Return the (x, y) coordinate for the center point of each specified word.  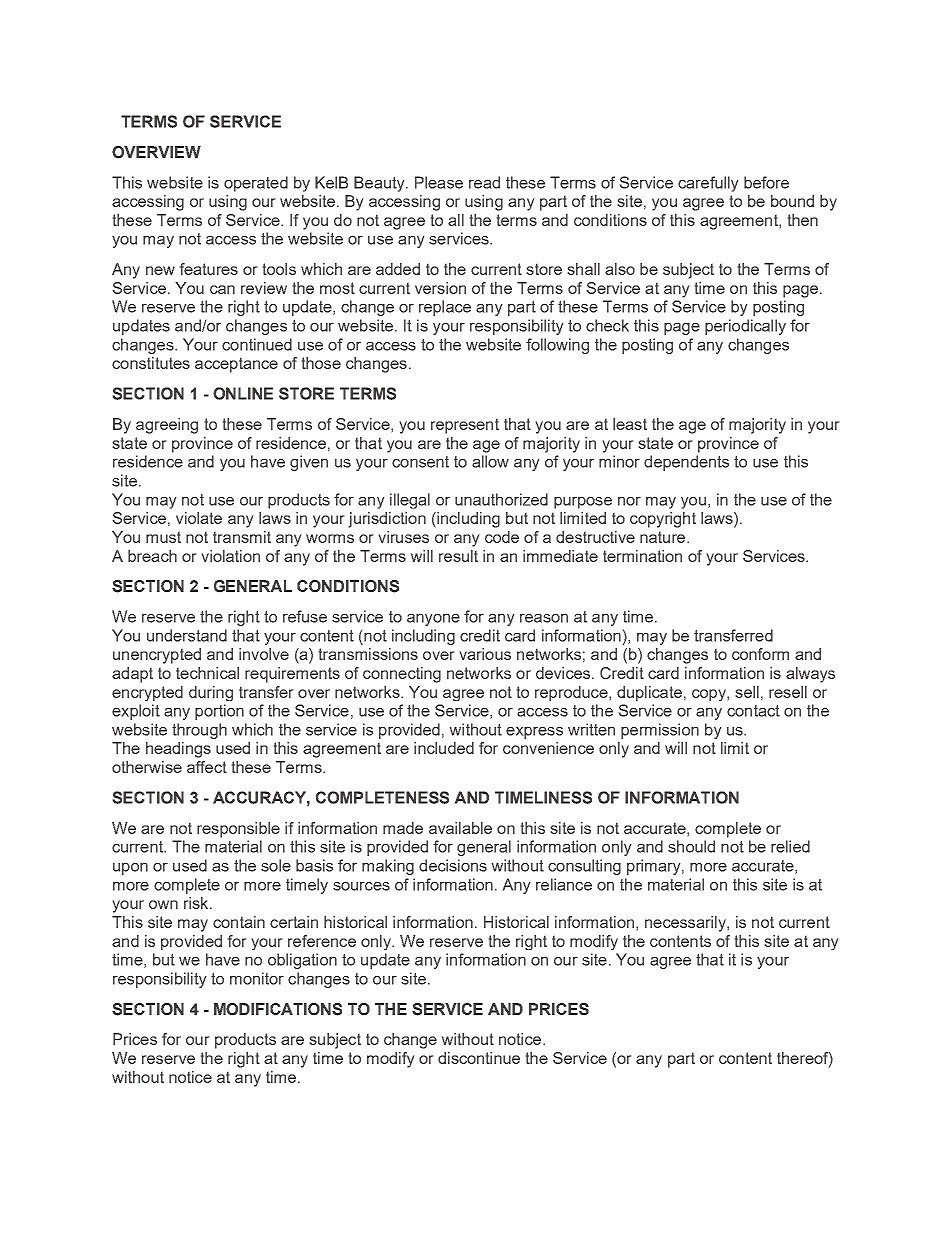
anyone (433, 620)
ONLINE (243, 393)
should (691, 846)
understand (187, 635)
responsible (238, 830)
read (484, 182)
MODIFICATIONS (278, 1009)
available (460, 828)
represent (465, 426)
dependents (686, 463)
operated (256, 184)
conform (760, 654)
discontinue (479, 1058)
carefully (708, 184)
